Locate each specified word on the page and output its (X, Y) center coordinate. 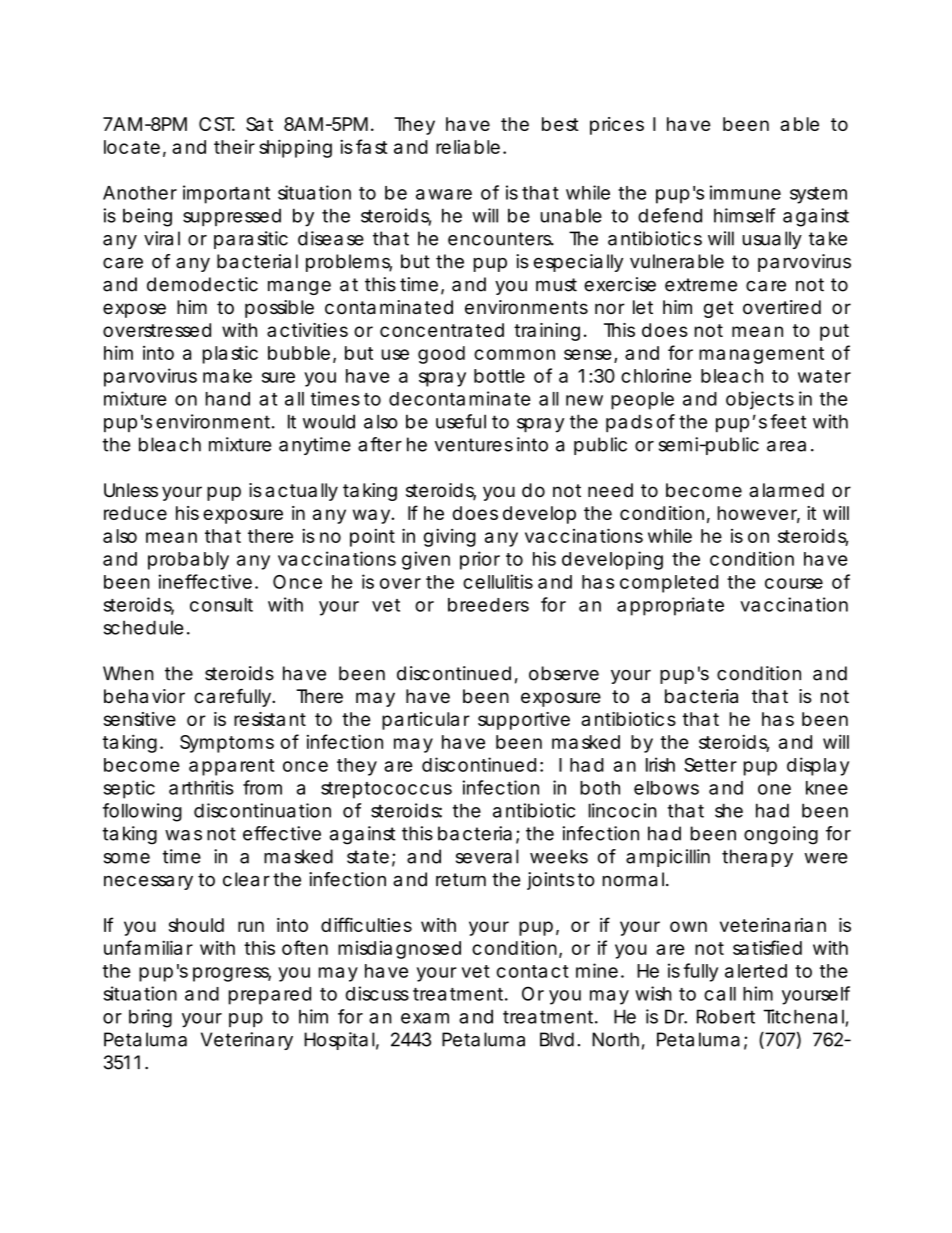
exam (425, 1018)
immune (745, 192)
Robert (726, 1016)
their (234, 147)
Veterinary (247, 1041)
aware (444, 194)
